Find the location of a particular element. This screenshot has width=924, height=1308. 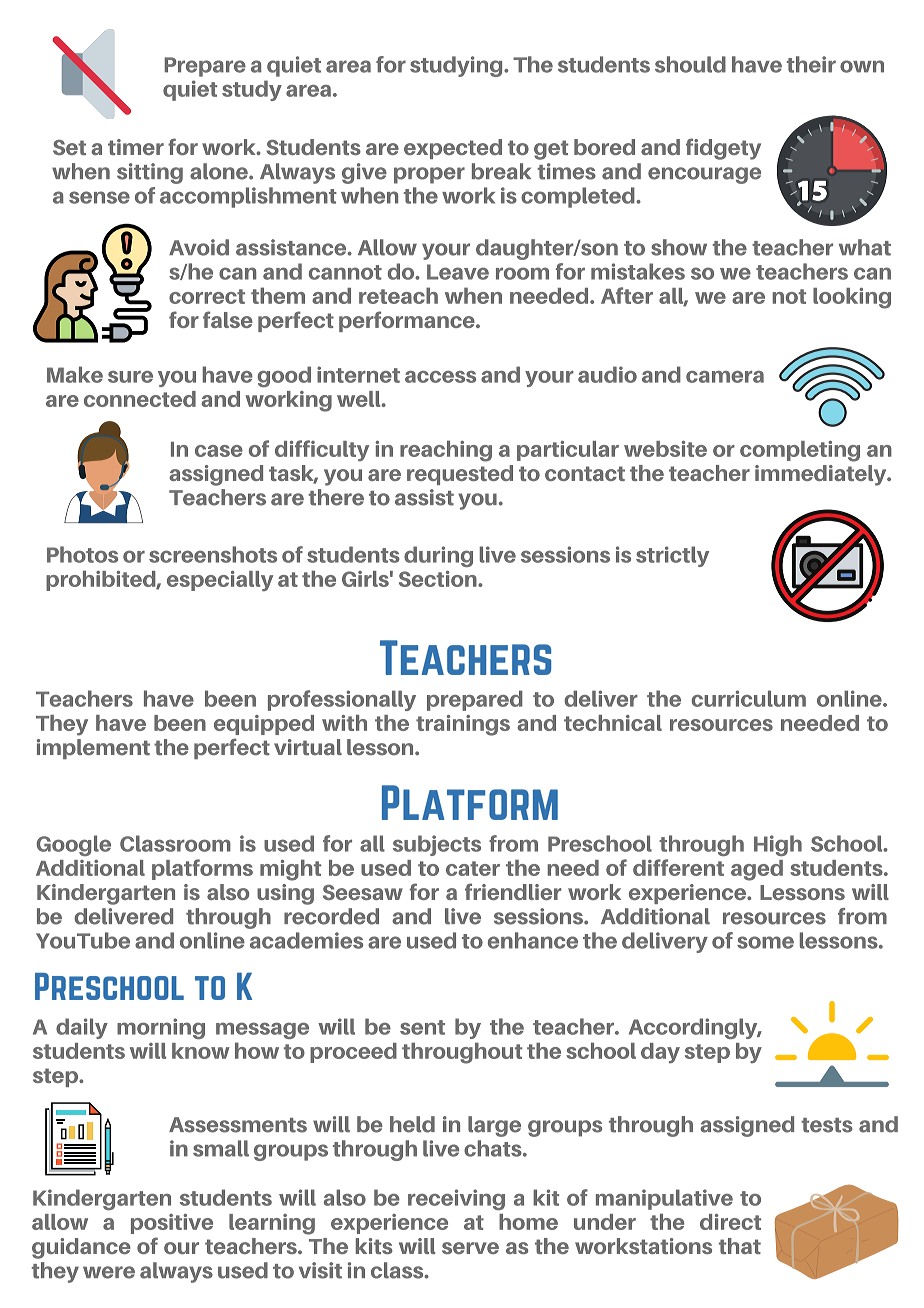

expected is located at coordinates (453, 149).
